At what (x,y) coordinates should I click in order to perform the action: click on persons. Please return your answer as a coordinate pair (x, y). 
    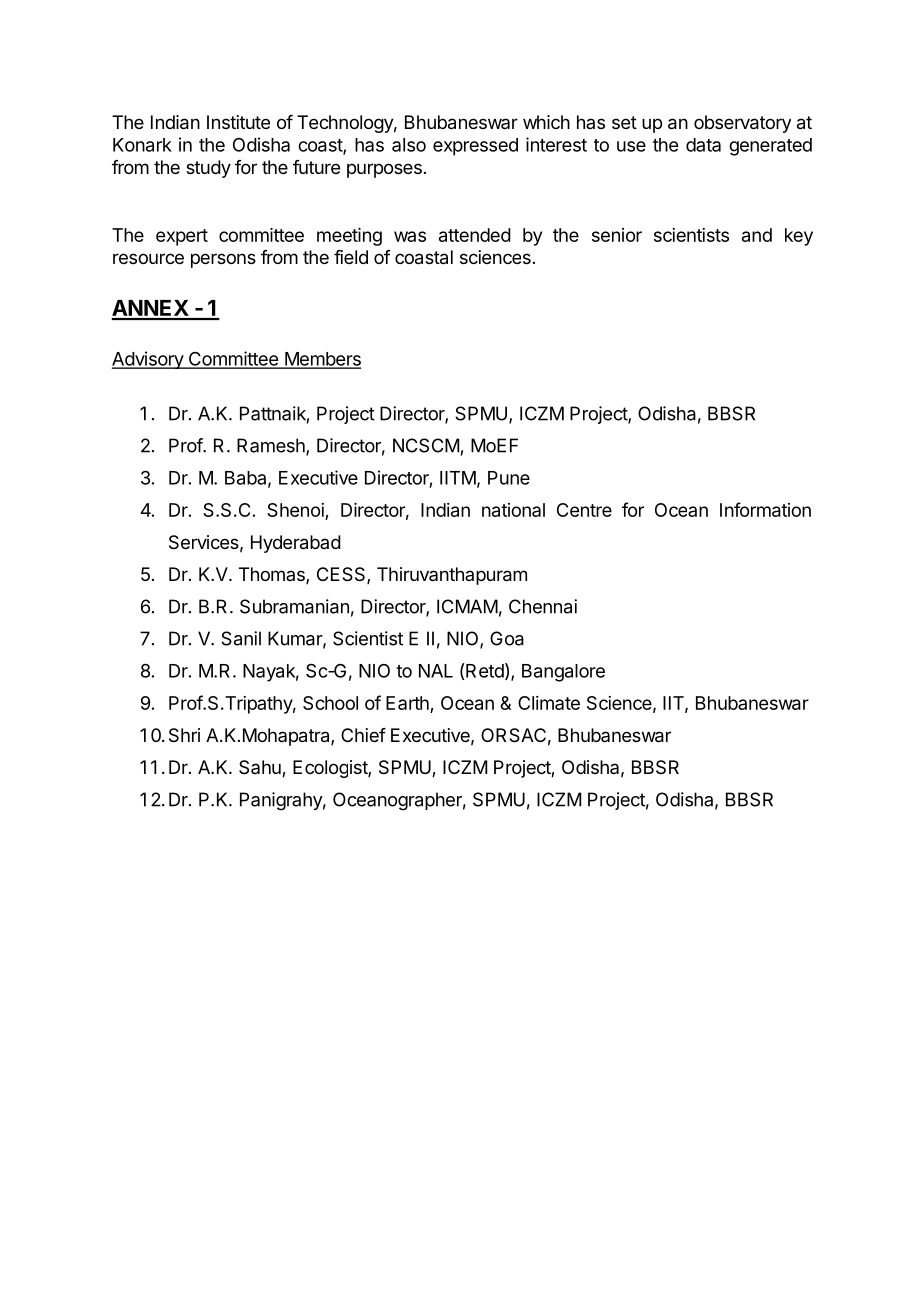
    Looking at the image, I should click on (223, 260).
